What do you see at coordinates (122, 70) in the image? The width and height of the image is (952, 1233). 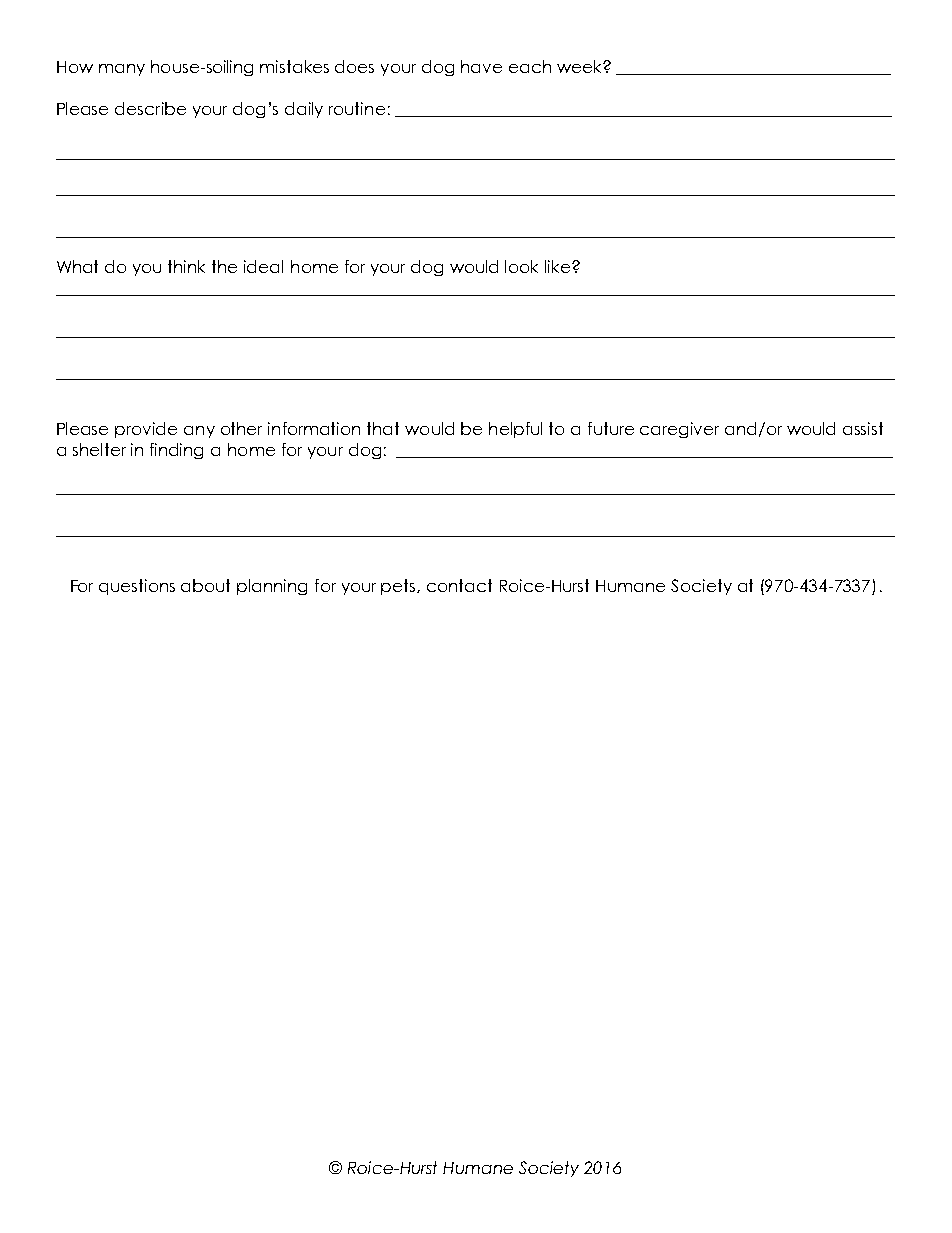 I see `many` at bounding box center [122, 70].
